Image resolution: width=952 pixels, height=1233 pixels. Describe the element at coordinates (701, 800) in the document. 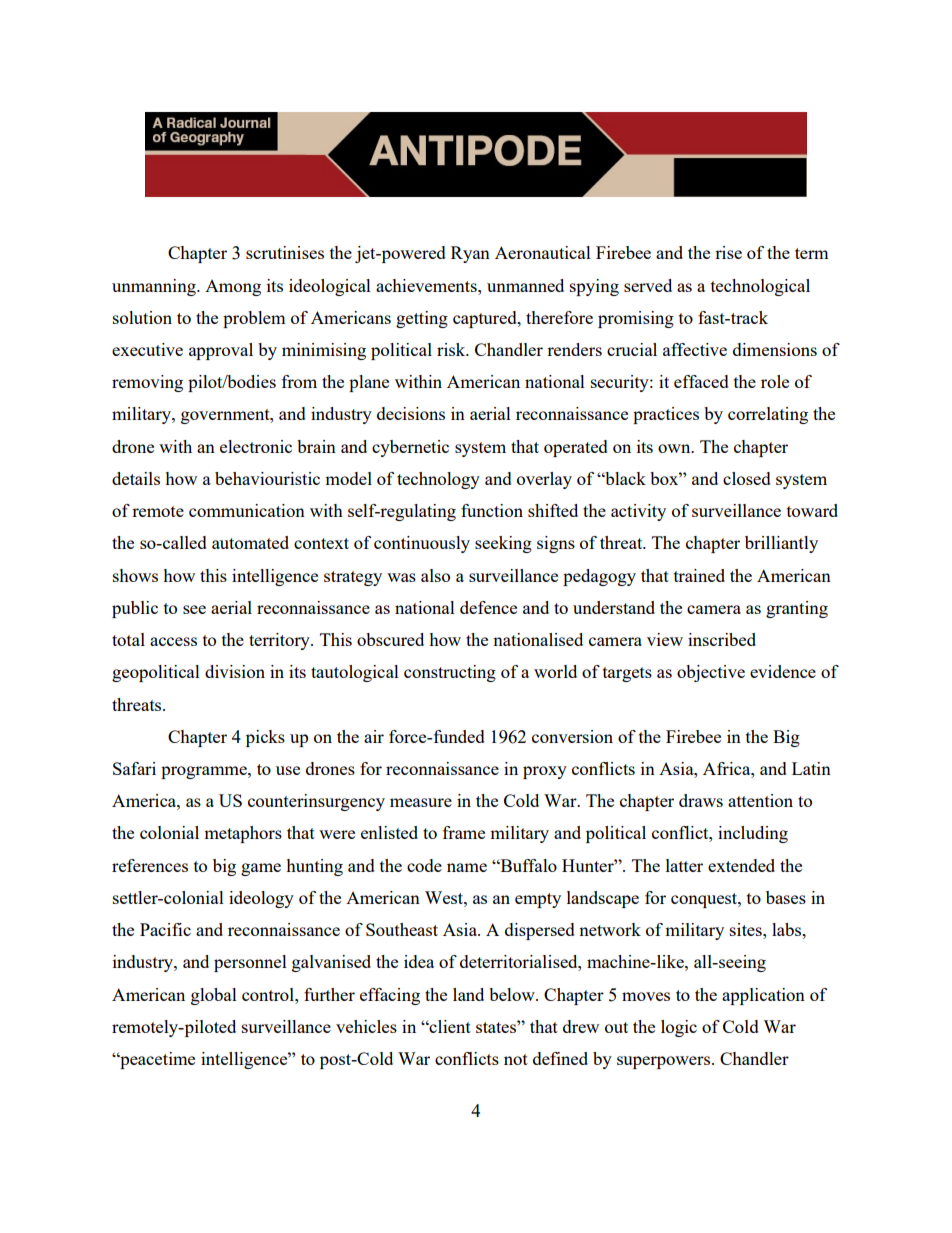

I see `draws` at that location.
